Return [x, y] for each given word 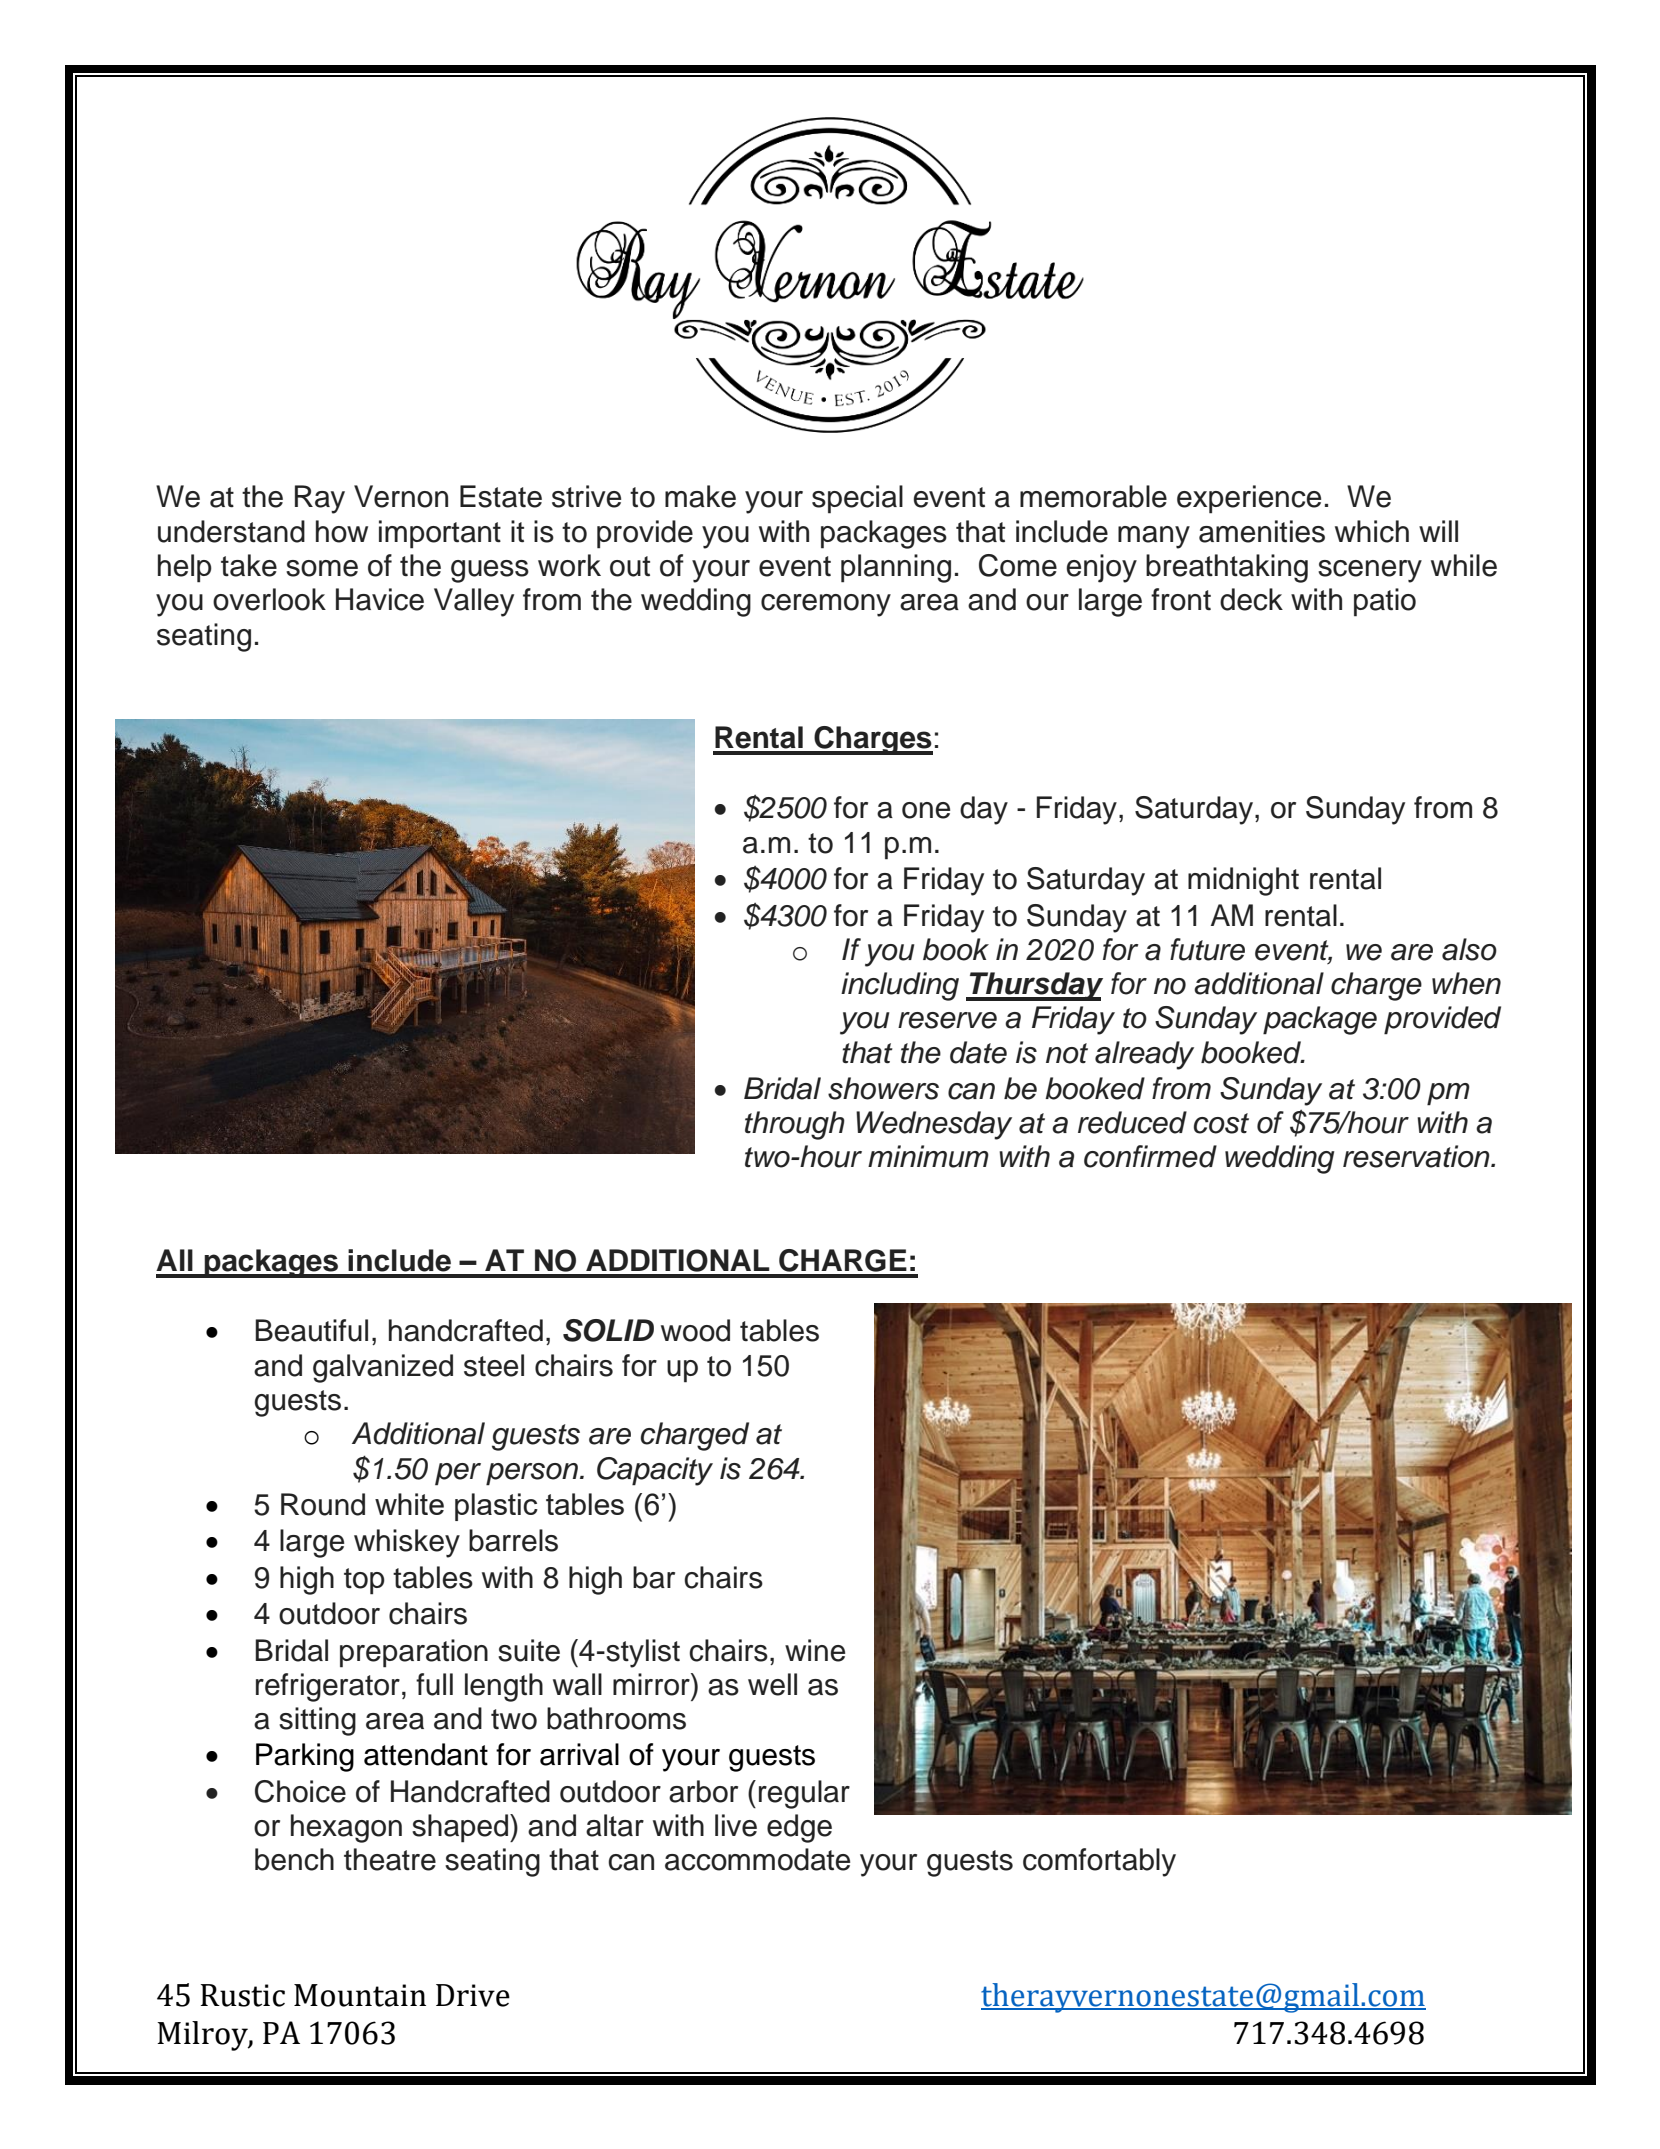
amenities [1262, 531]
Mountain [360, 1995]
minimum [928, 1156]
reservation [1417, 1156]
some [322, 568]
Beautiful [311, 1330]
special [857, 499]
